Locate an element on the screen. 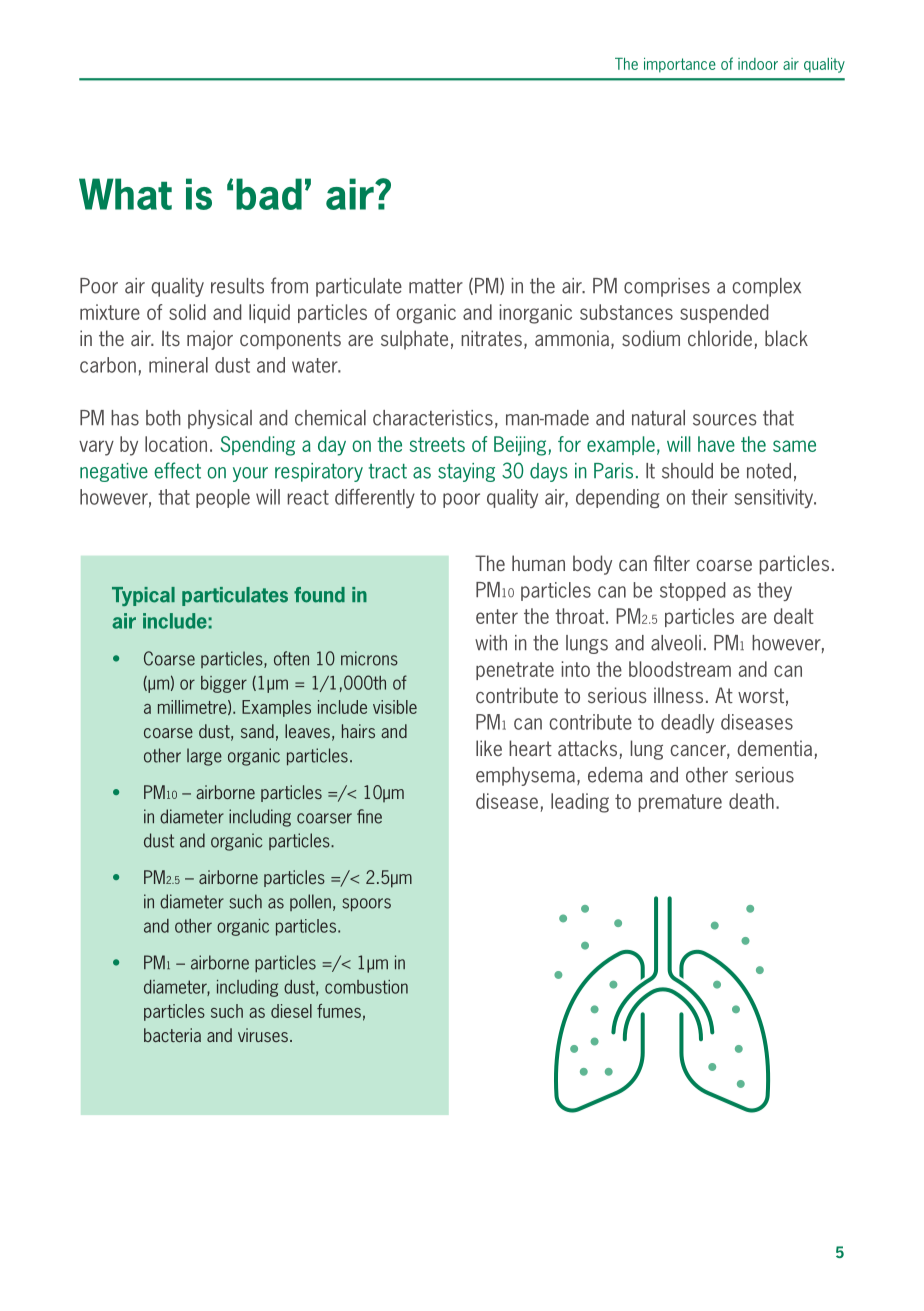 Image resolution: width=924 pixels, height=1311 pixels. bad is located at coordinates (269, 194).
